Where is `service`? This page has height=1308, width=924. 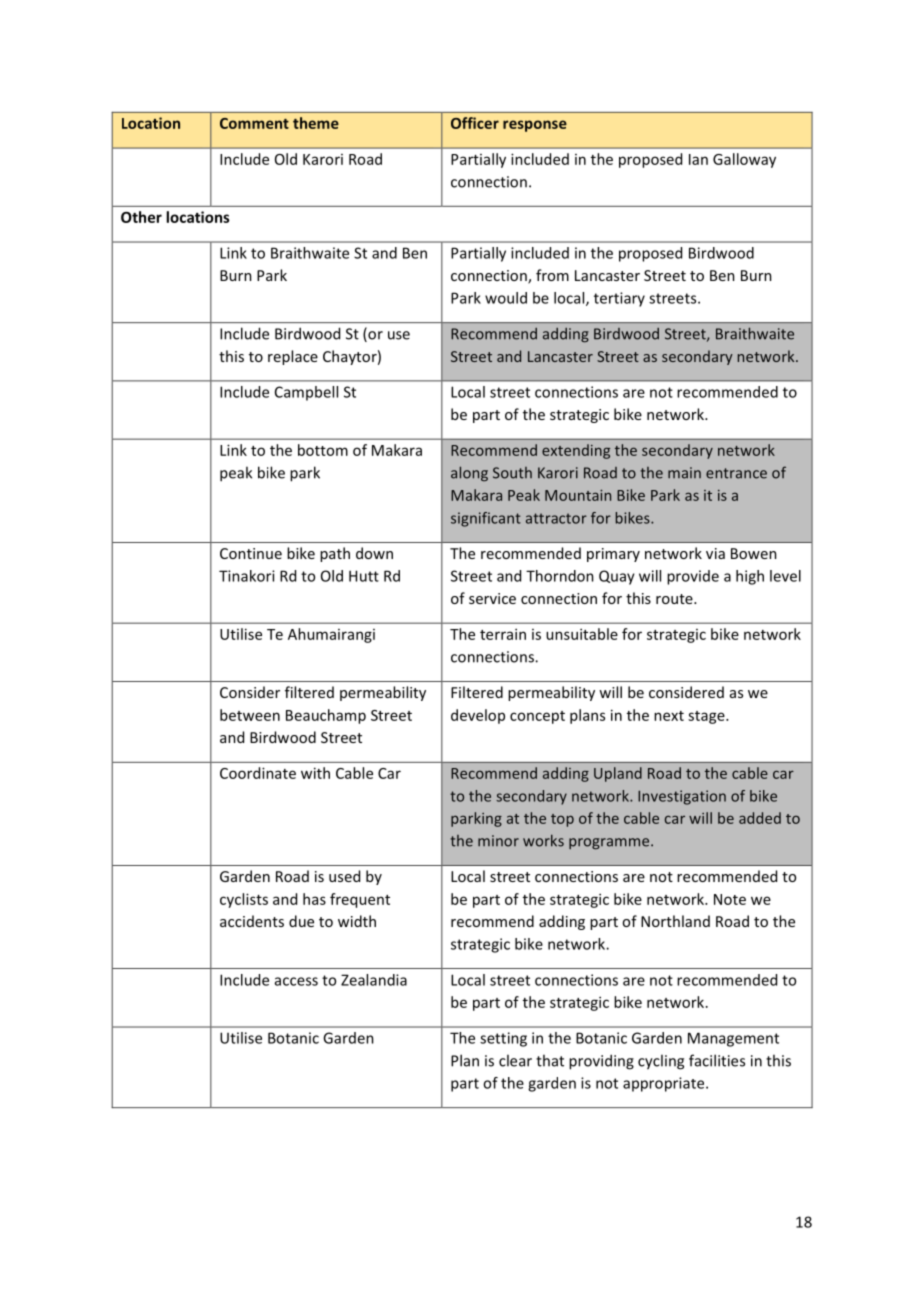 service is located at coordinates (492, 598).
